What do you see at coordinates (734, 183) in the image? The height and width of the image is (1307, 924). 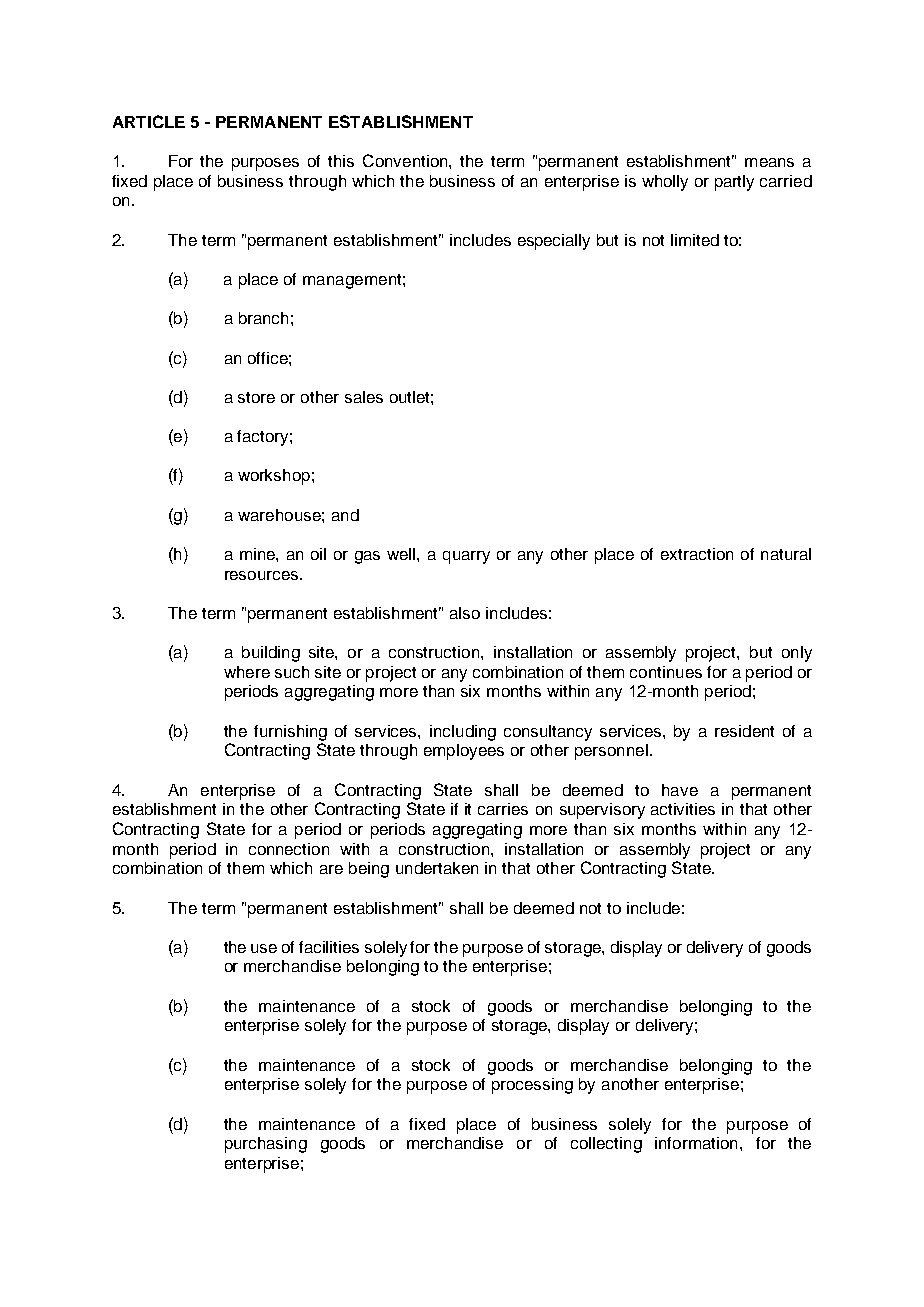 I see `partly` at bounding box center [734, 183].
